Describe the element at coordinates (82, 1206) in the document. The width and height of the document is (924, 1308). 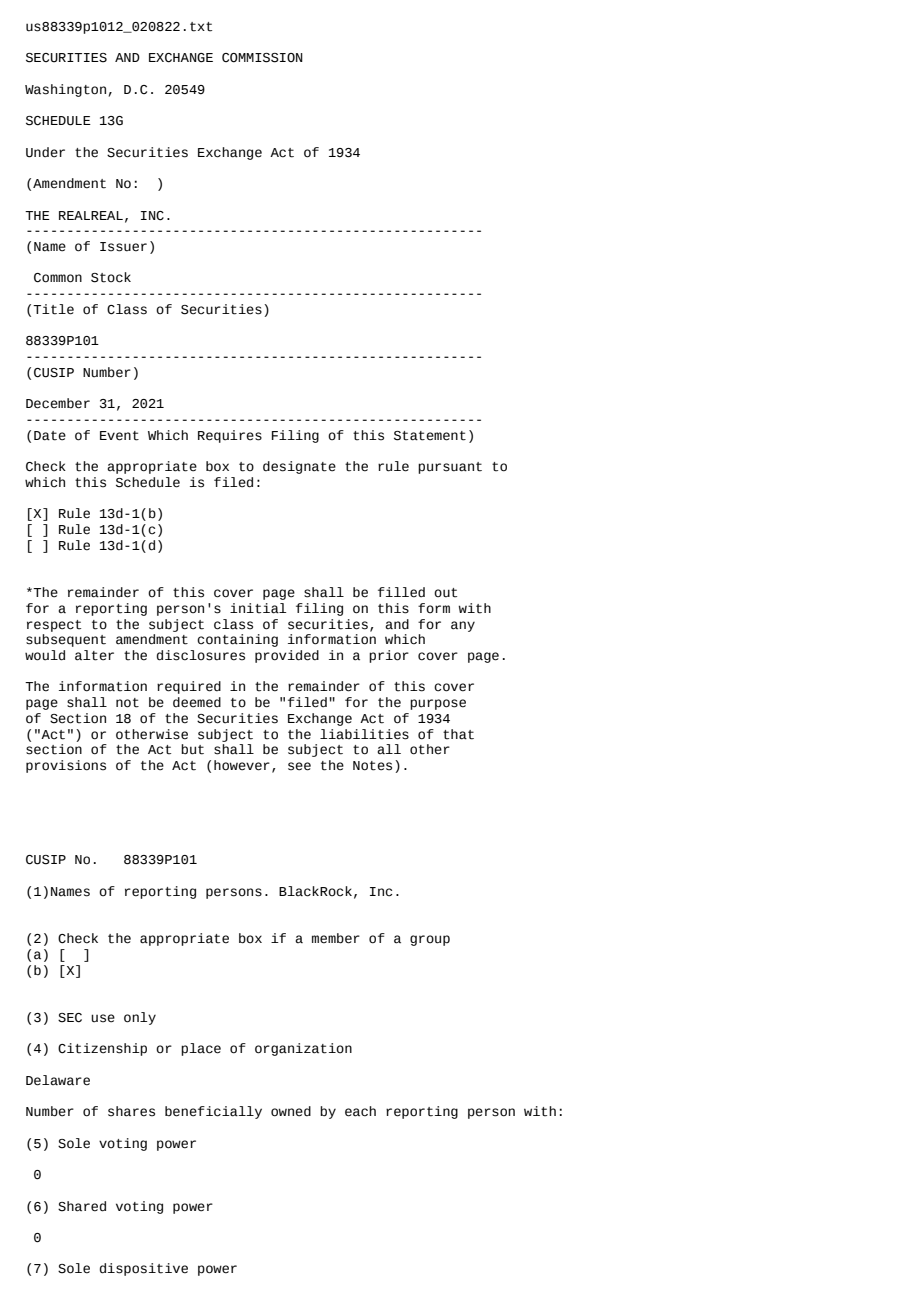
I see `Shared` at that location.
